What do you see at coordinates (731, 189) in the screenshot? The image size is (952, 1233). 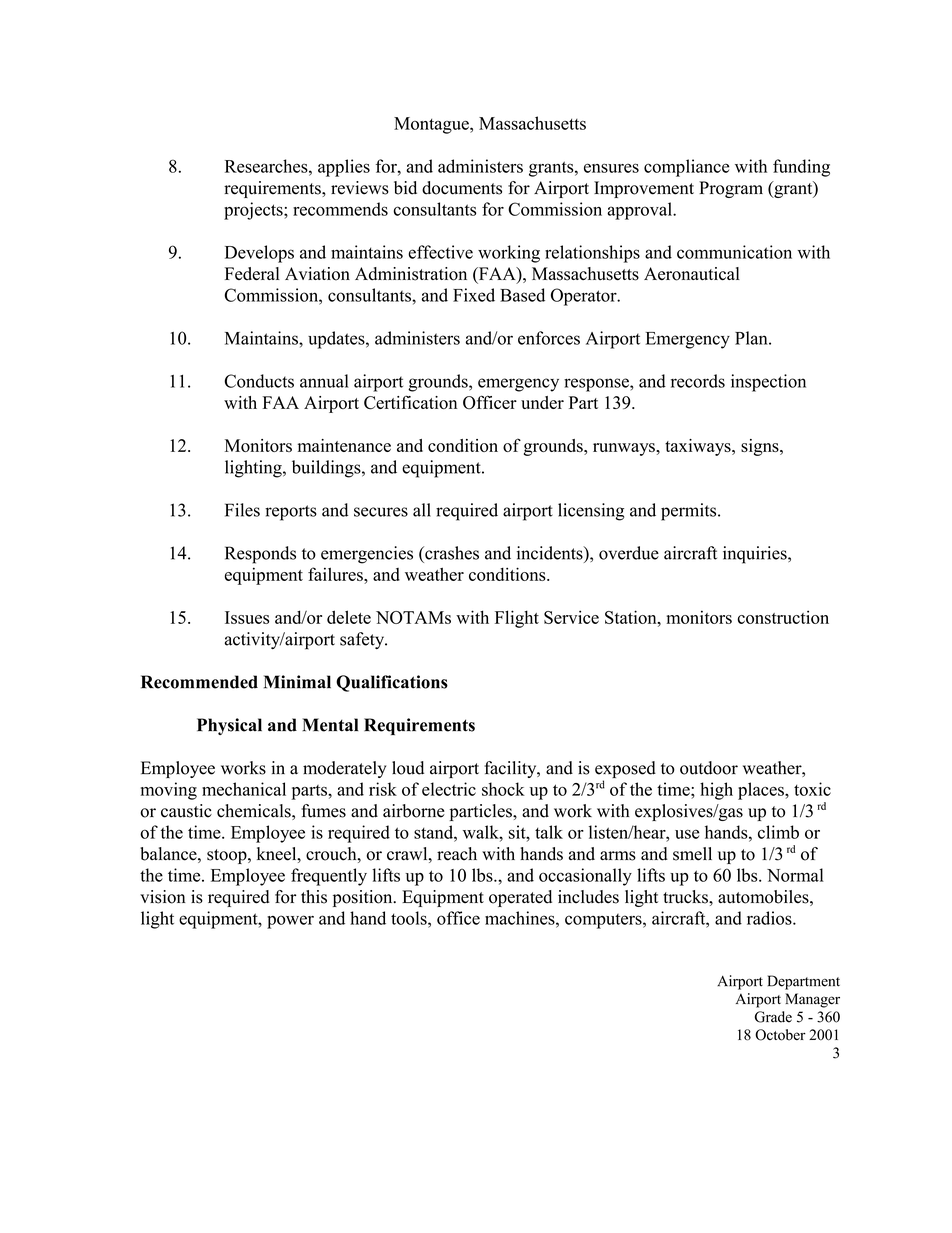 I see `Program` at bounding box center [731, 189].
